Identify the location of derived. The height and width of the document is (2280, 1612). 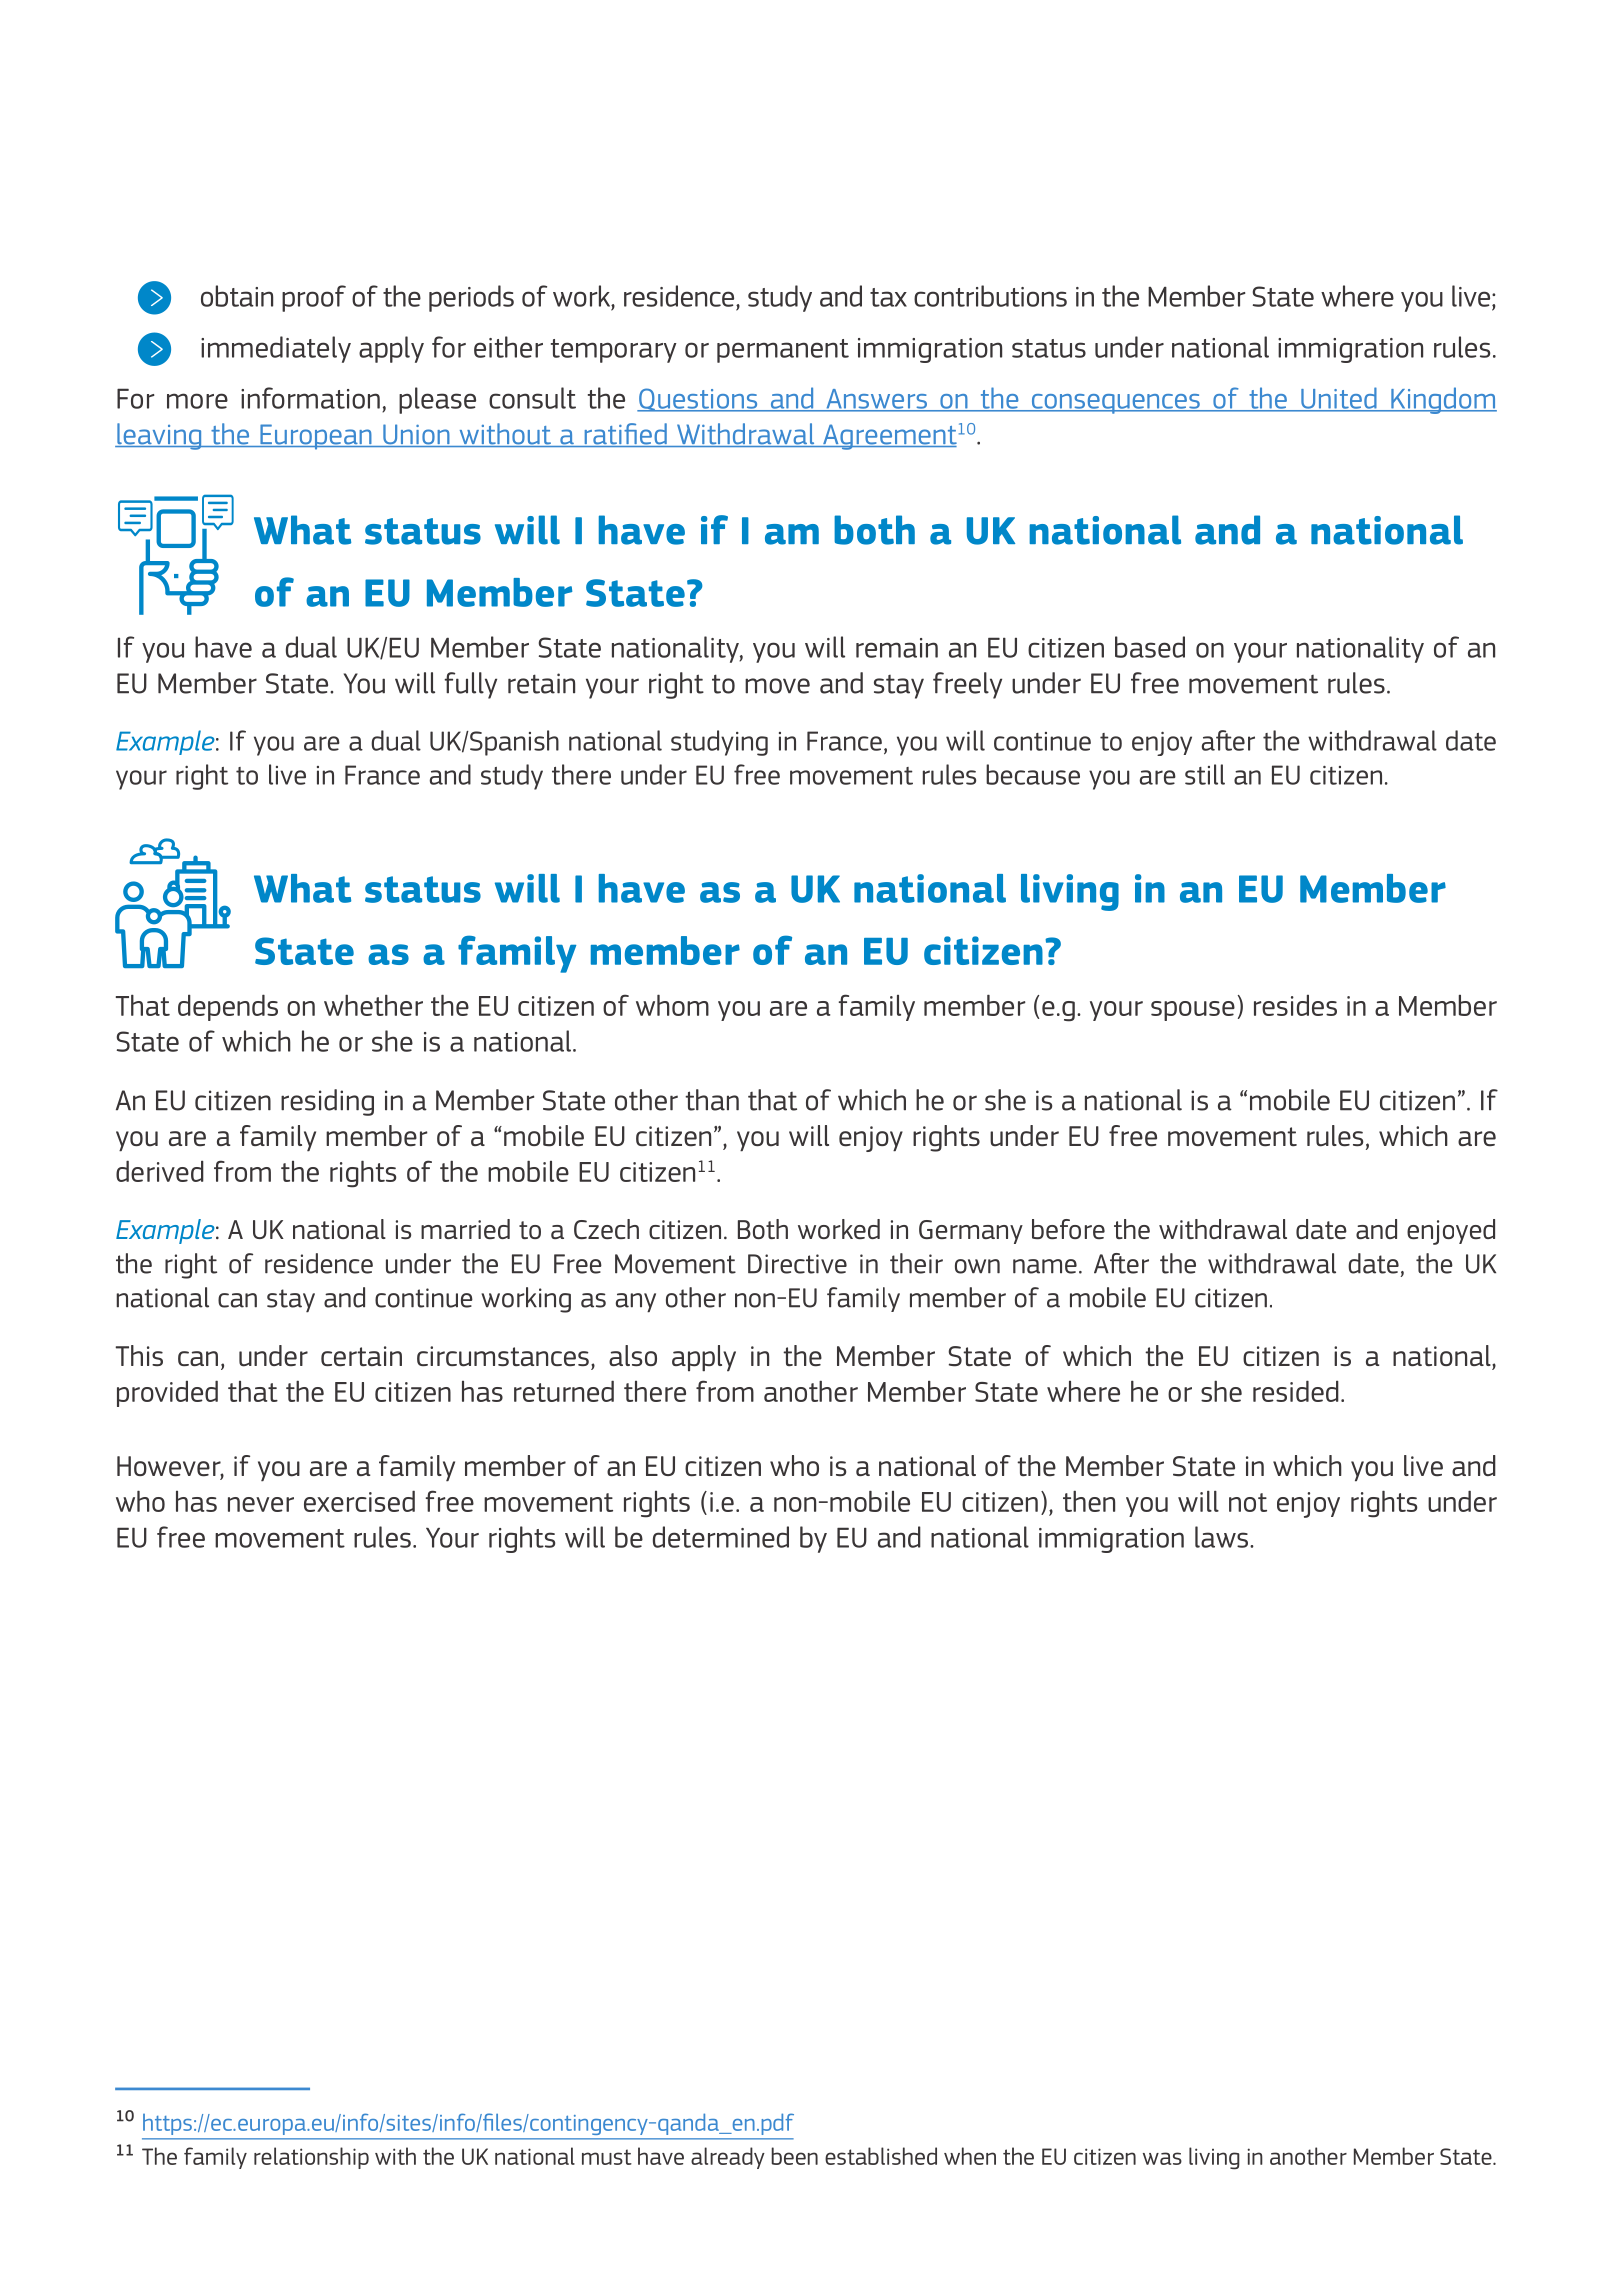
(160, 1171).
